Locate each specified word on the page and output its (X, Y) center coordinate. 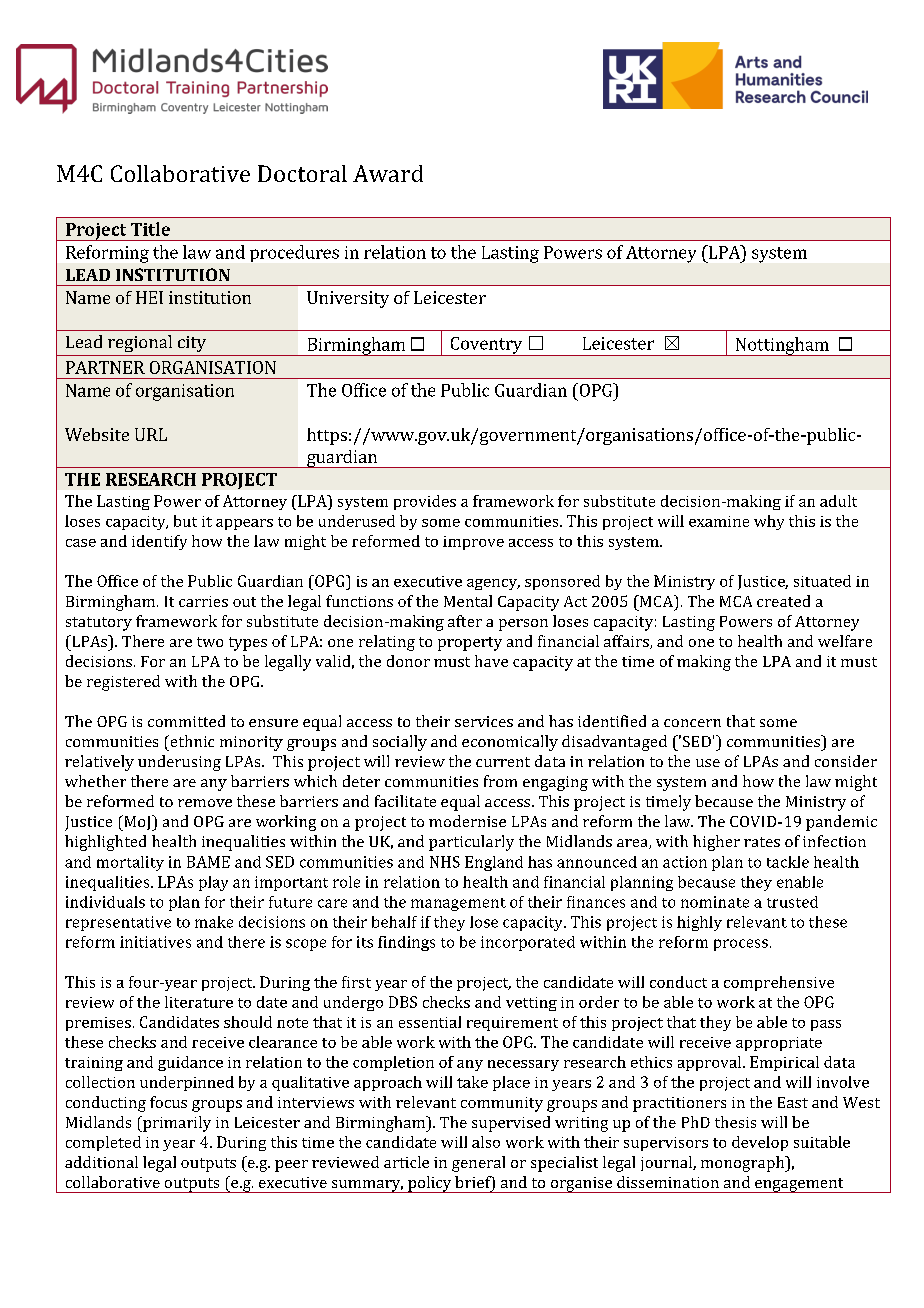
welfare (845, 641)
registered (123, 683)
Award (388, 173)
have (491, 661)
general (478, 1164)
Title (150, 229)
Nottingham (782, 346)
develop (760, 1143)
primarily (176, 1124)
